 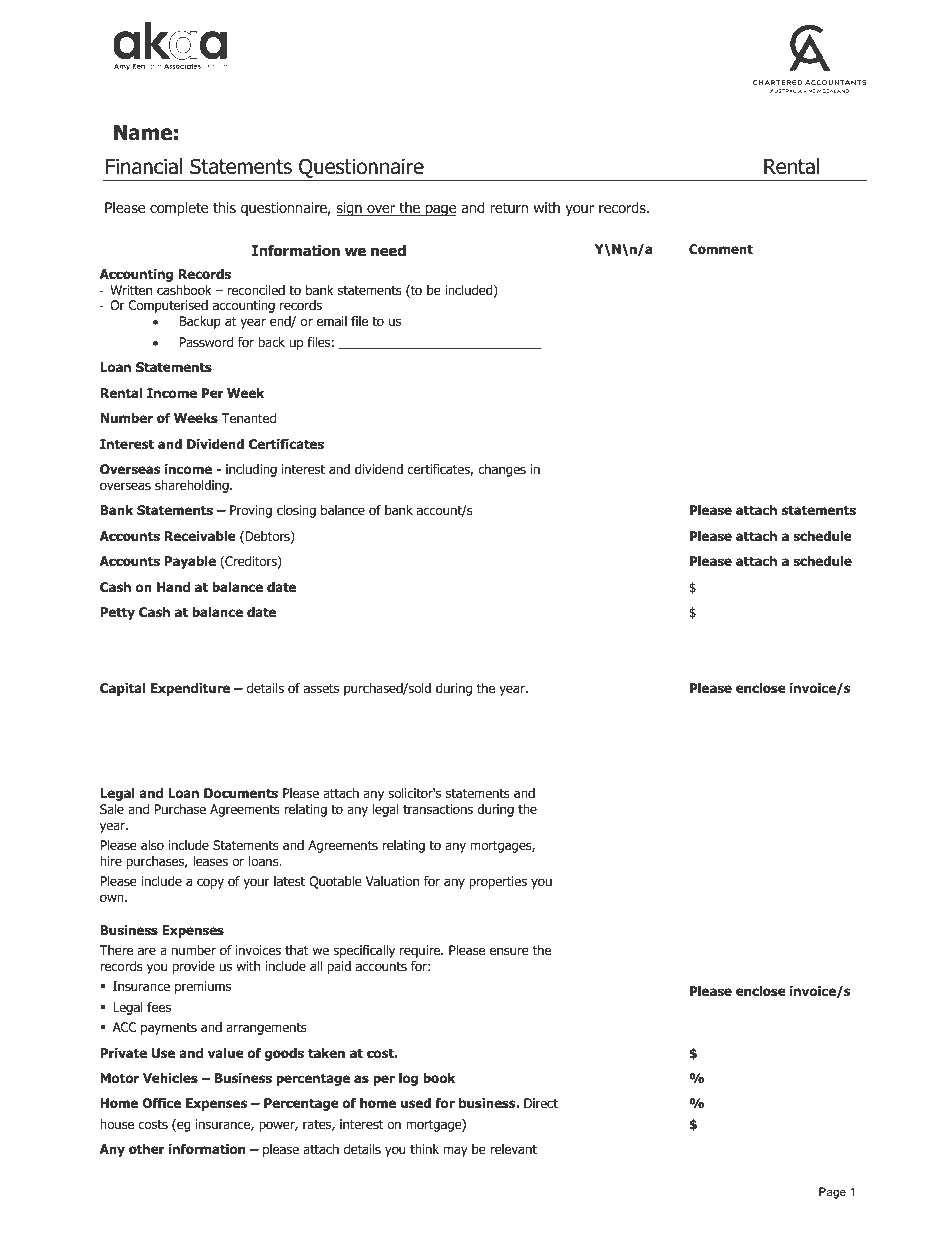 What do you see at coordinates (721, 249) in the page?
I see `Comment` at bounding box center [721, 249].
